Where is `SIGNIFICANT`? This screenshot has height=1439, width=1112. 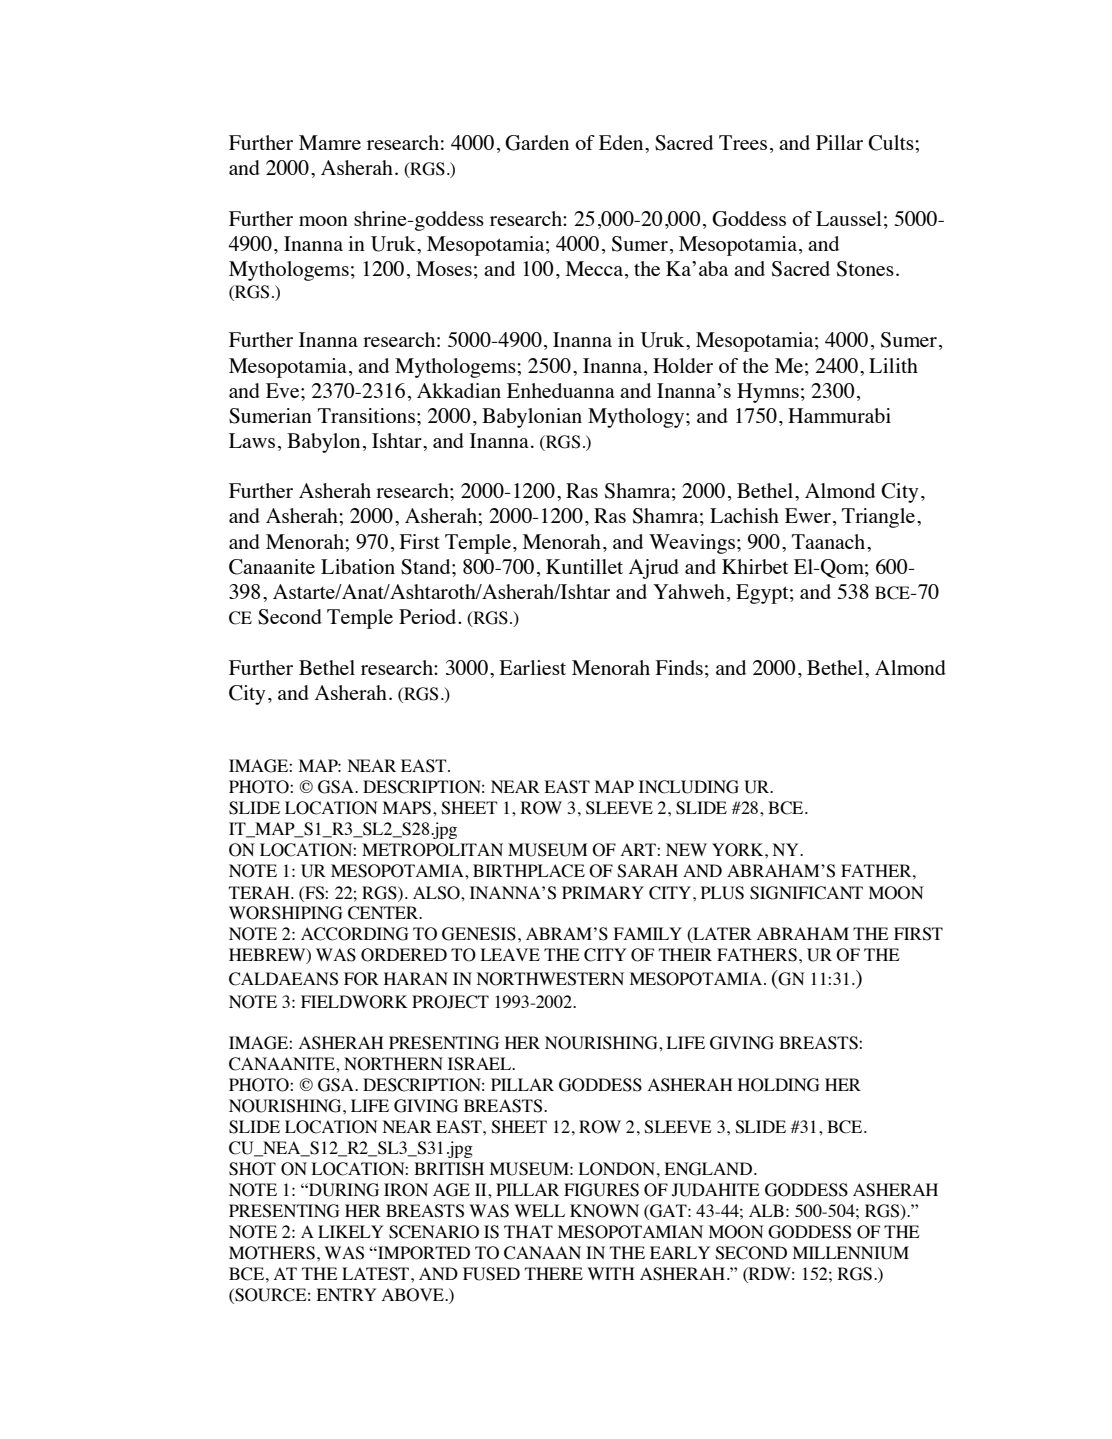
SIGNIFICANT is located at coordinates (806, 893).
